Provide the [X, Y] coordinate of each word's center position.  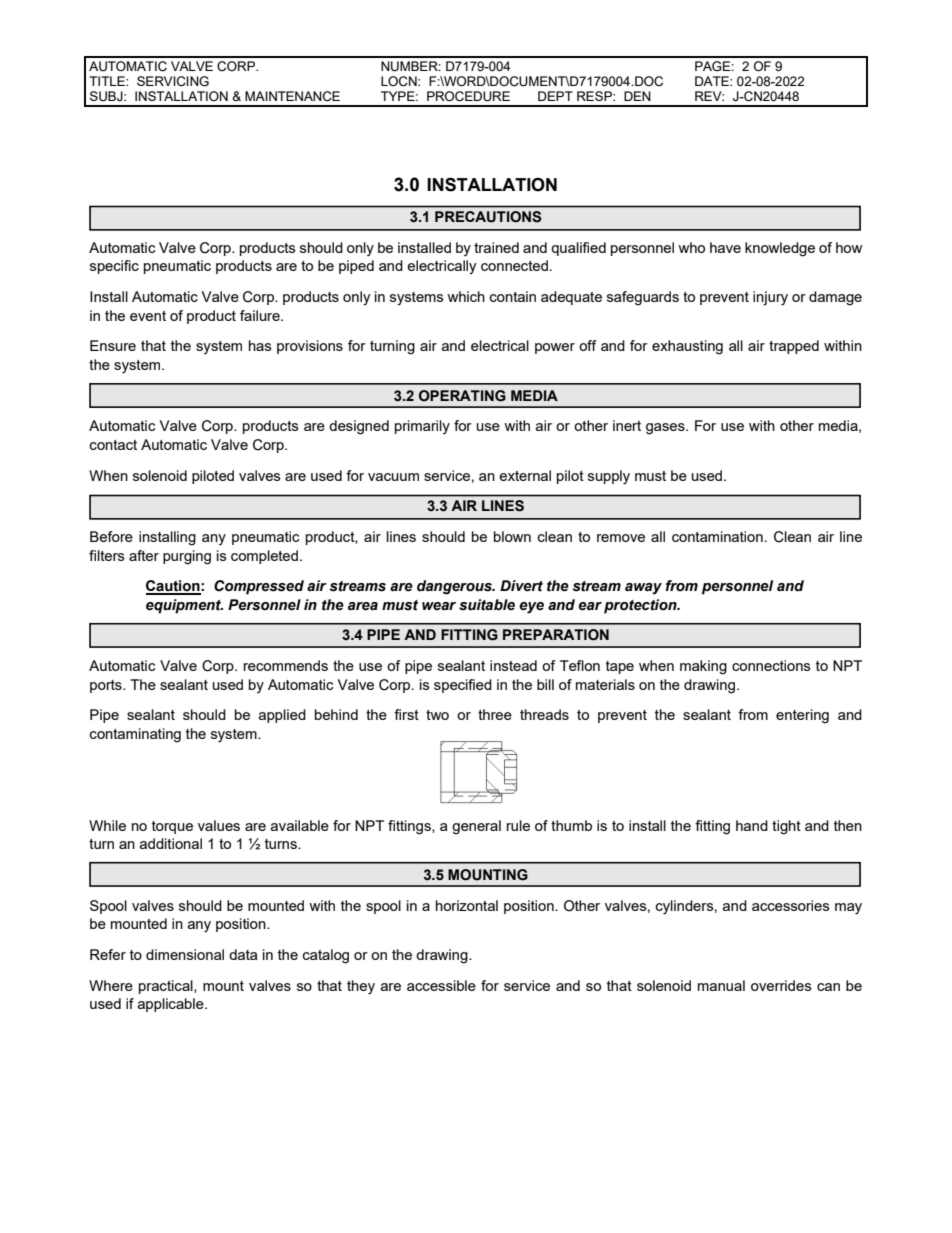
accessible [441, 985]
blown [512, 536]
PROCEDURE [468, 96]
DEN [637, 96]
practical [167, 987]
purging [187, 557]
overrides [781, 985]
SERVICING [173, 81]
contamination [717, 536]
